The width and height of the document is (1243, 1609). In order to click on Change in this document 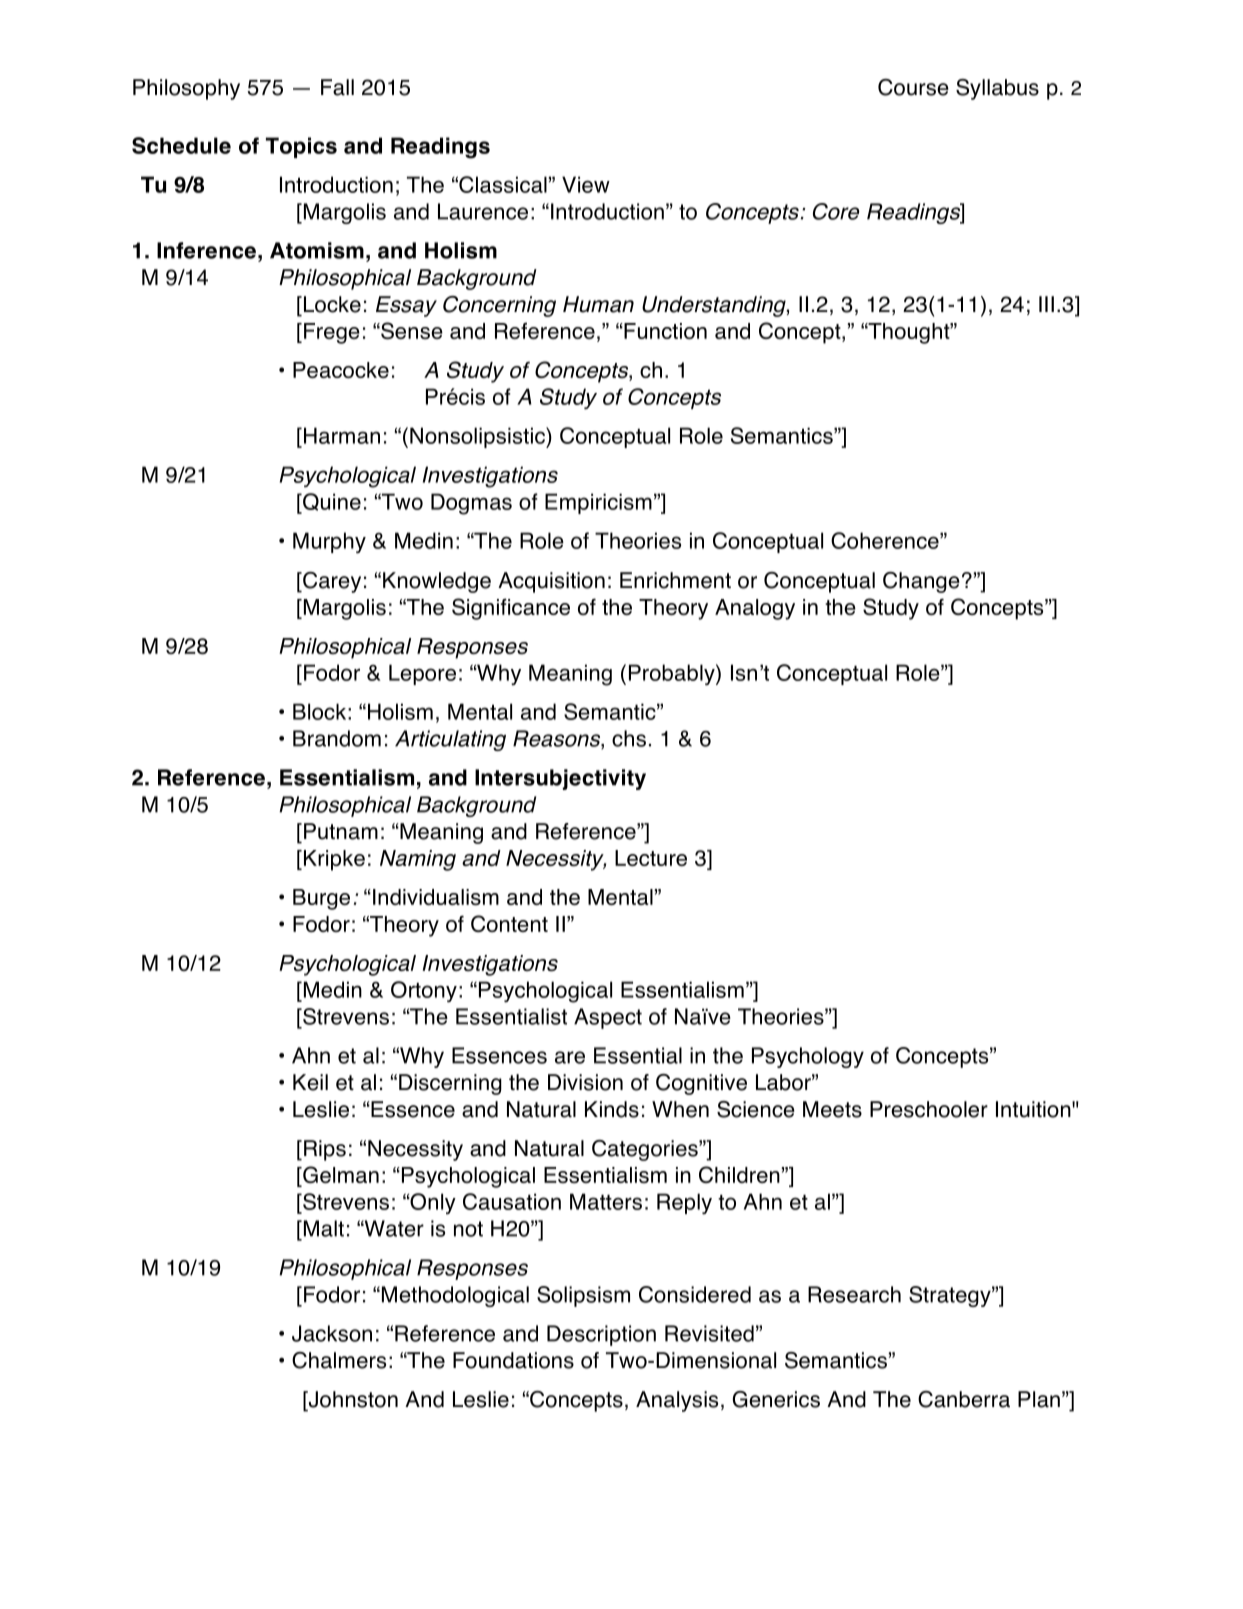, I will do `click(921, 582)`.
